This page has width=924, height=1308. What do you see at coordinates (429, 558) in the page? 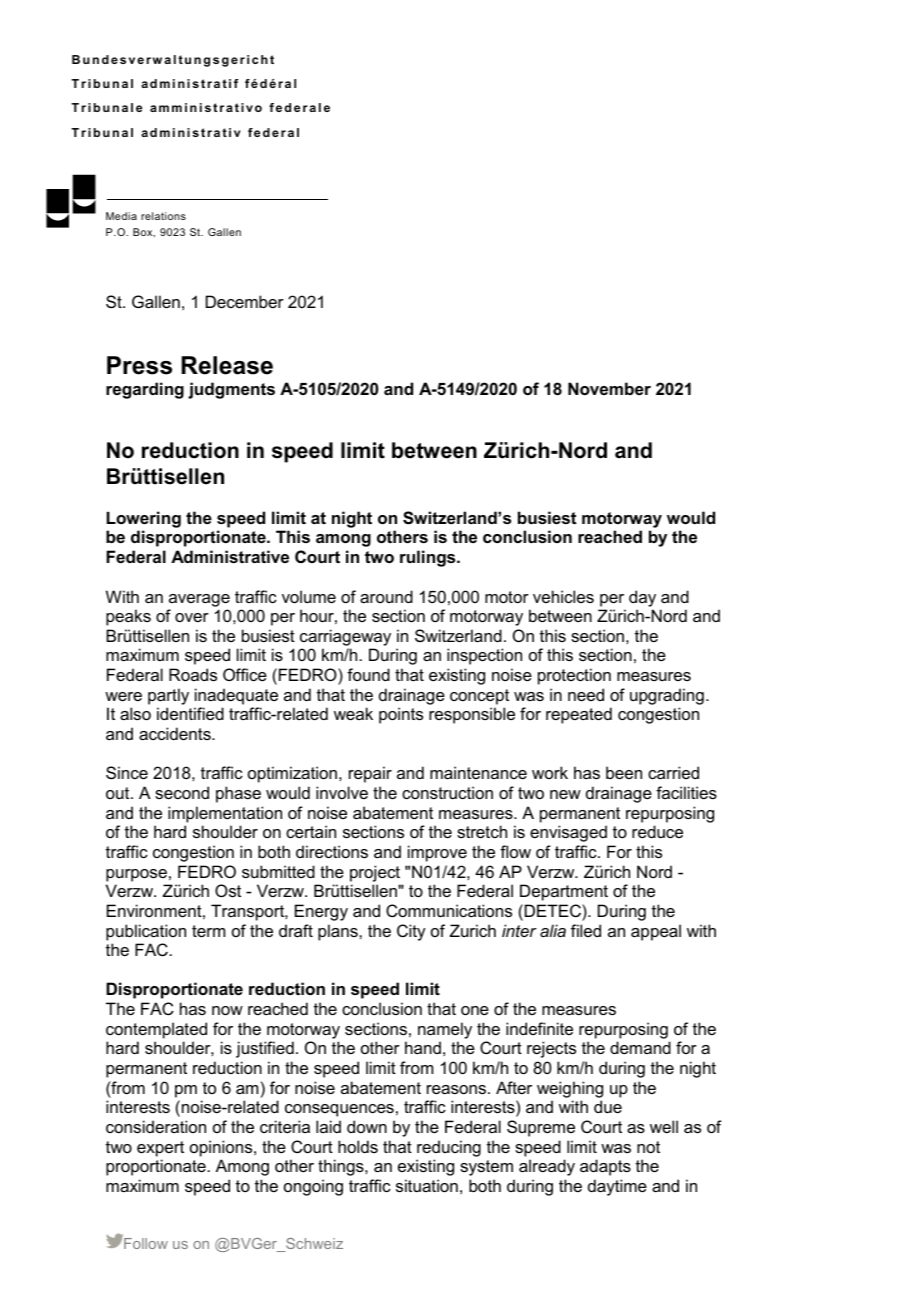
I see `rulings` at bounding box center [429, 558].
